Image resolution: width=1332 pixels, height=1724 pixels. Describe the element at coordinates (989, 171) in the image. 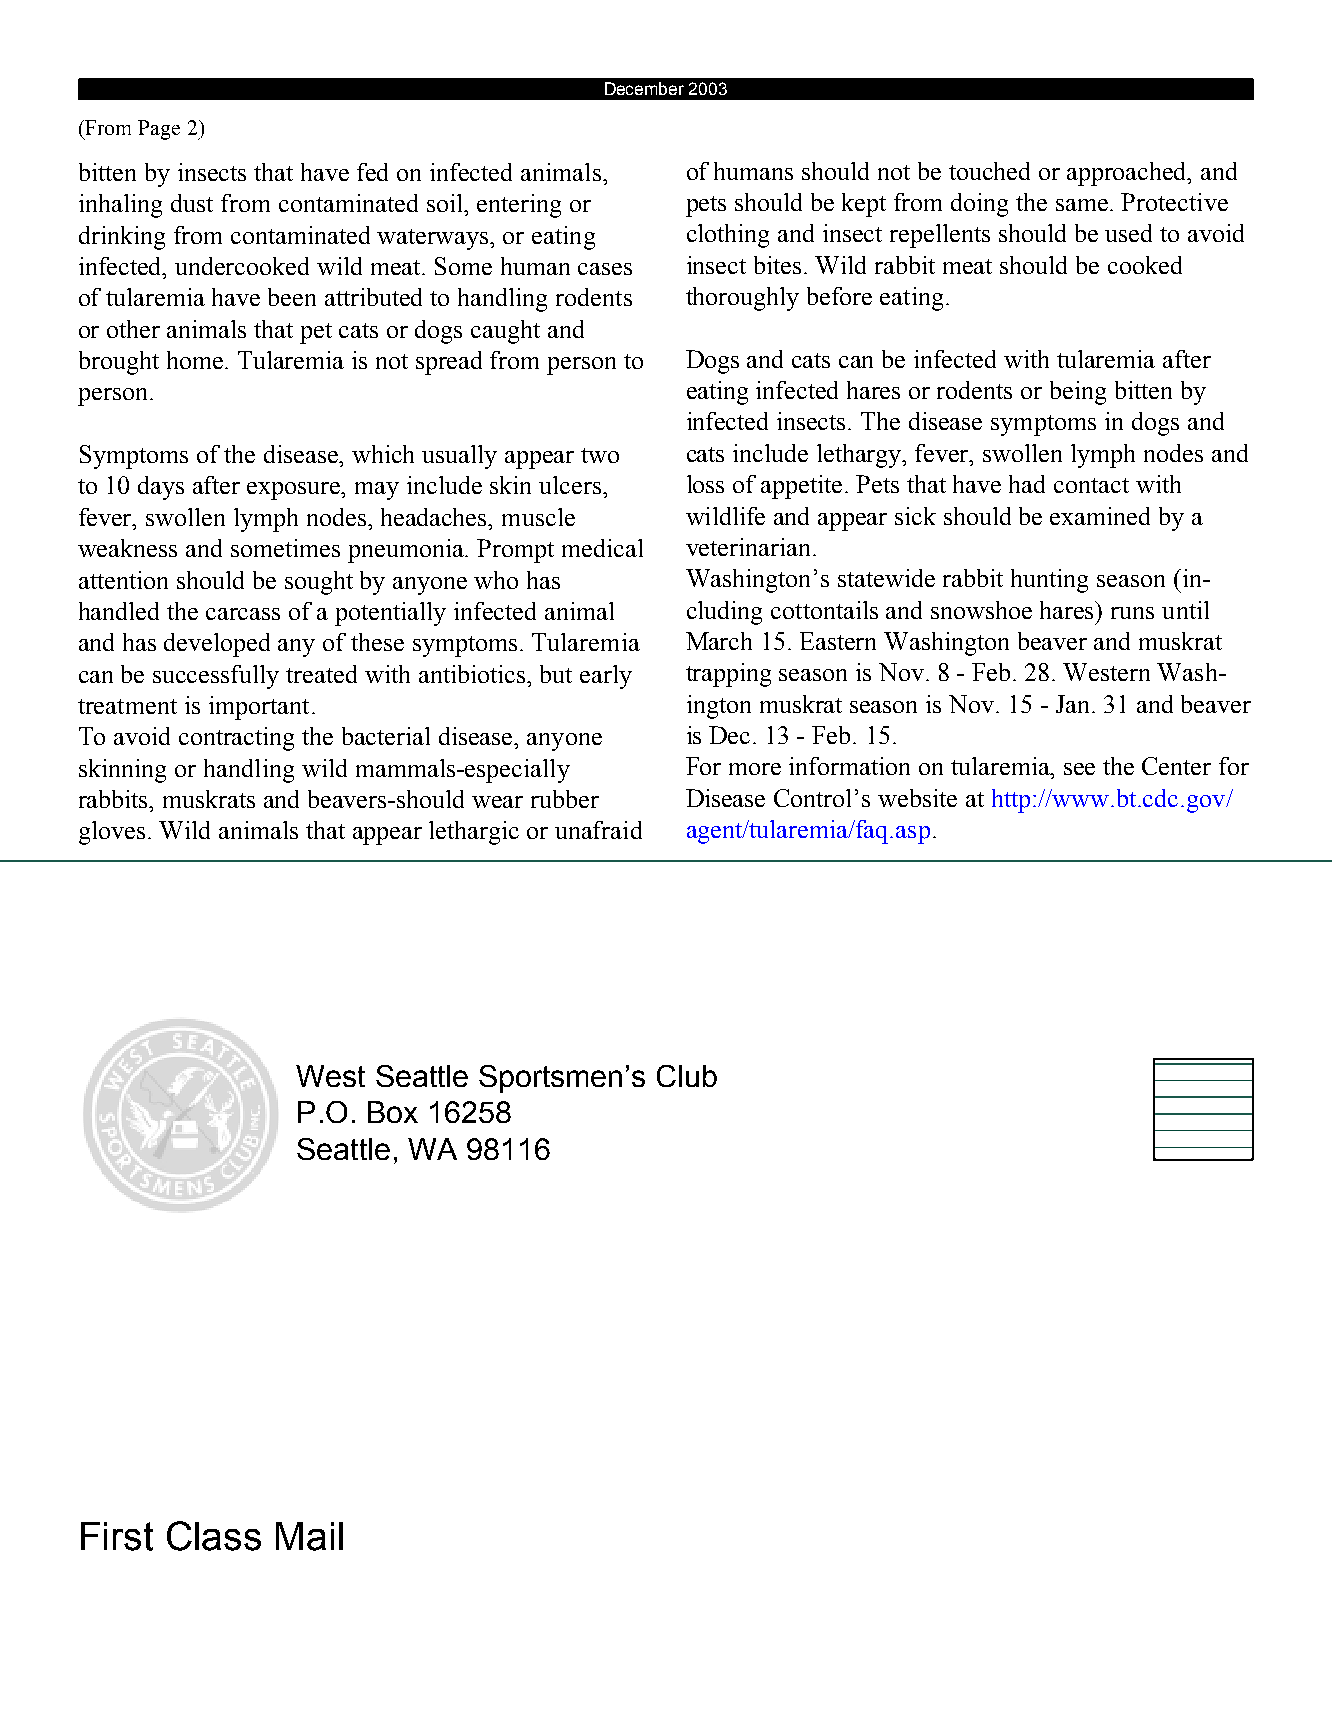

I see `touched` at that location.
